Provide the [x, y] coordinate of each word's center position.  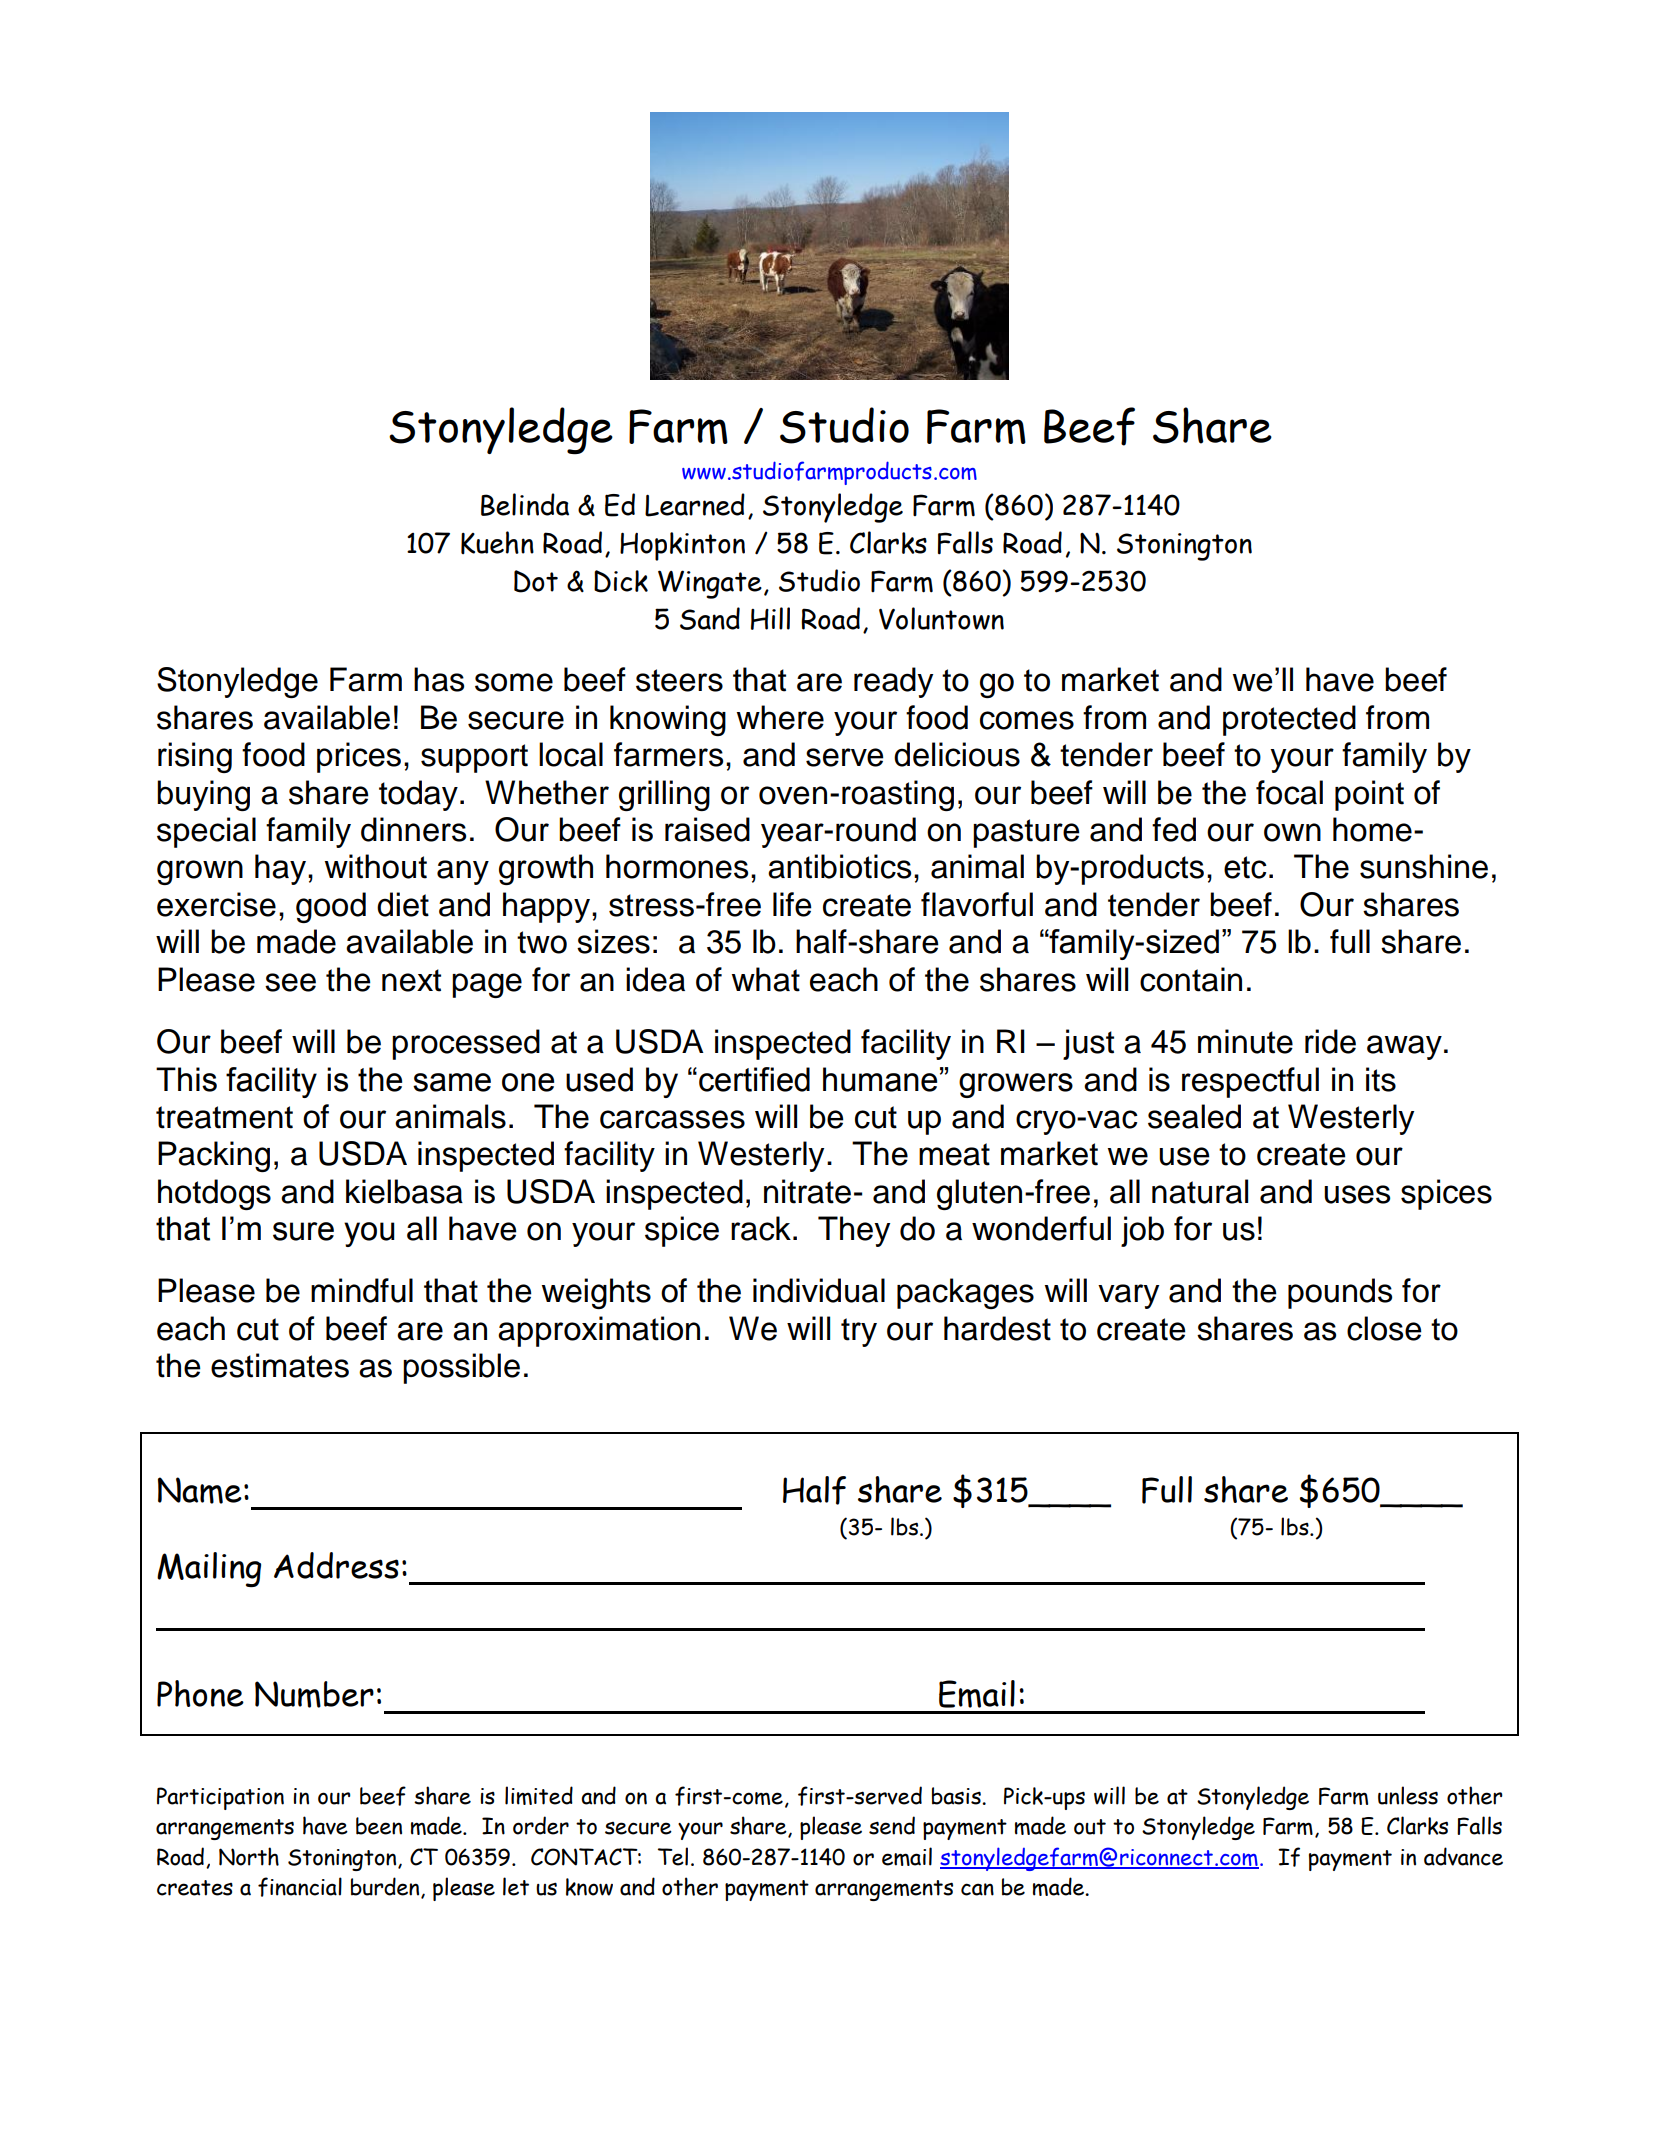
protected [1289, 720]
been [379, 1826]
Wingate [710, 584]
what [766, 979]
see [290, 982]
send [892, 1825]
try [859, 1332]
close [1384, 1328]
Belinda [525, 504]
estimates [280, 1365]
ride [1330, 1041]
